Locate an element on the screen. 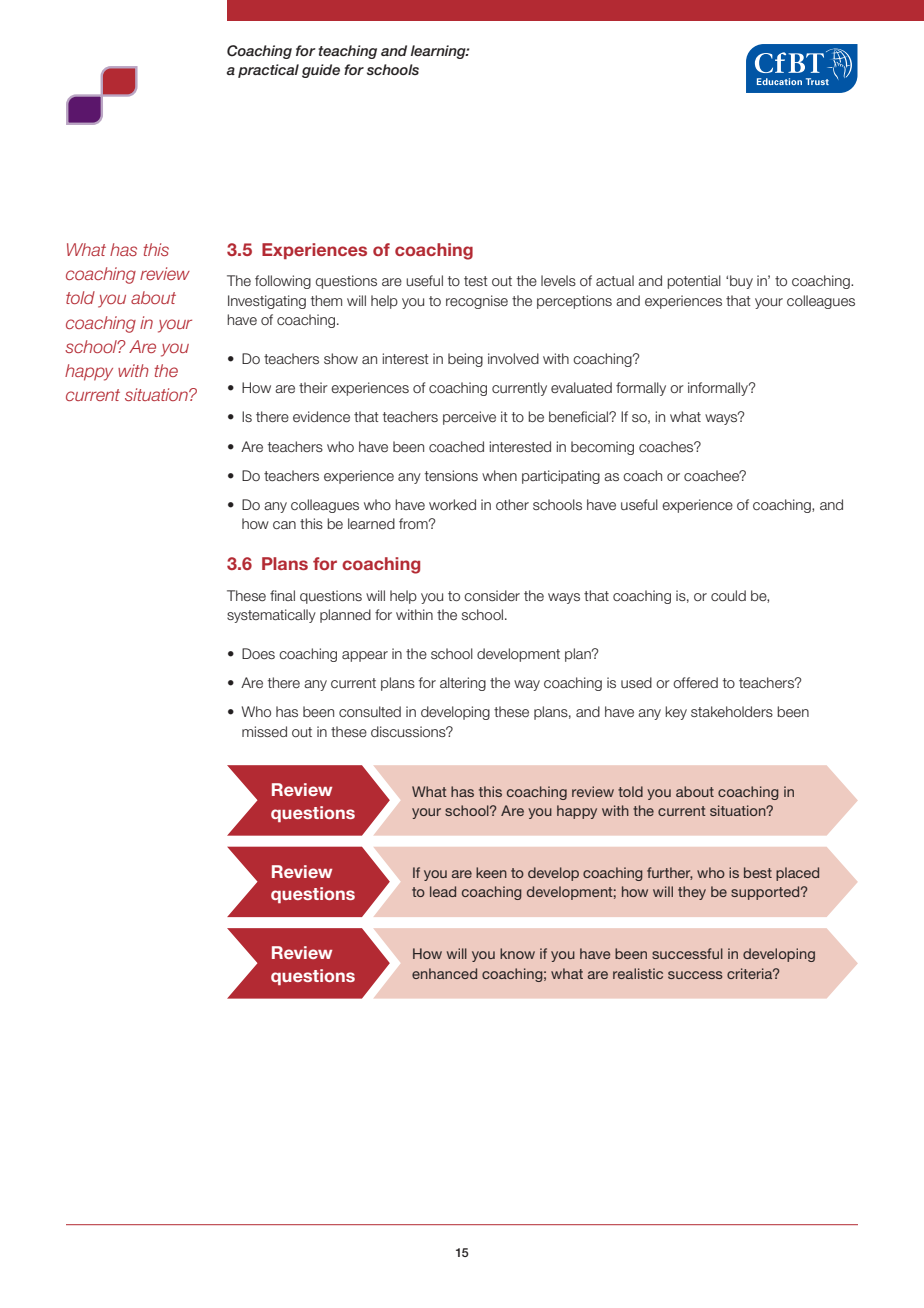 This screenshot has width=924, height=1308. guide is located at coordinates (321, 71).
